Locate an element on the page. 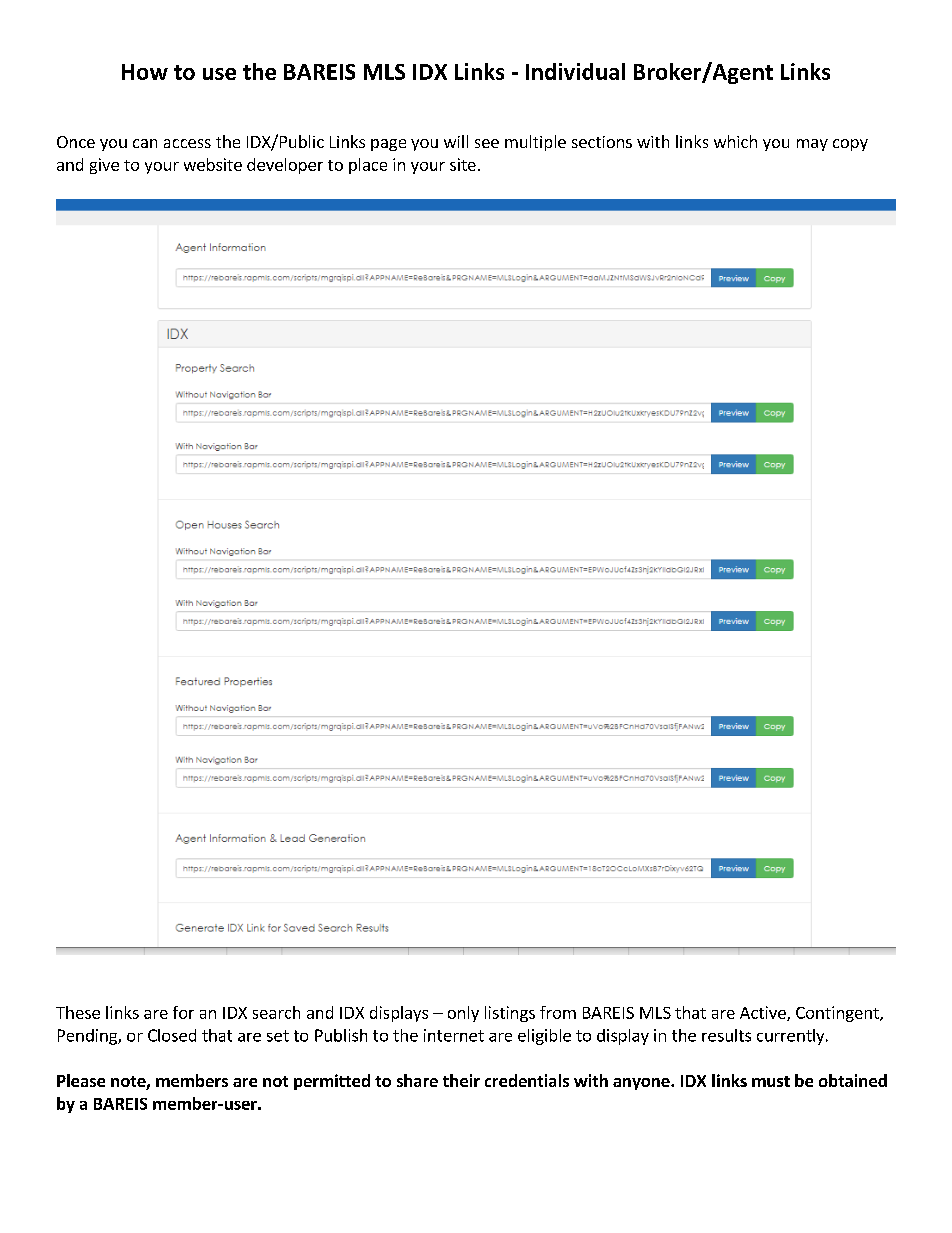 This image has width=952, height=1233. only is located at coordinates (463, 1014).
